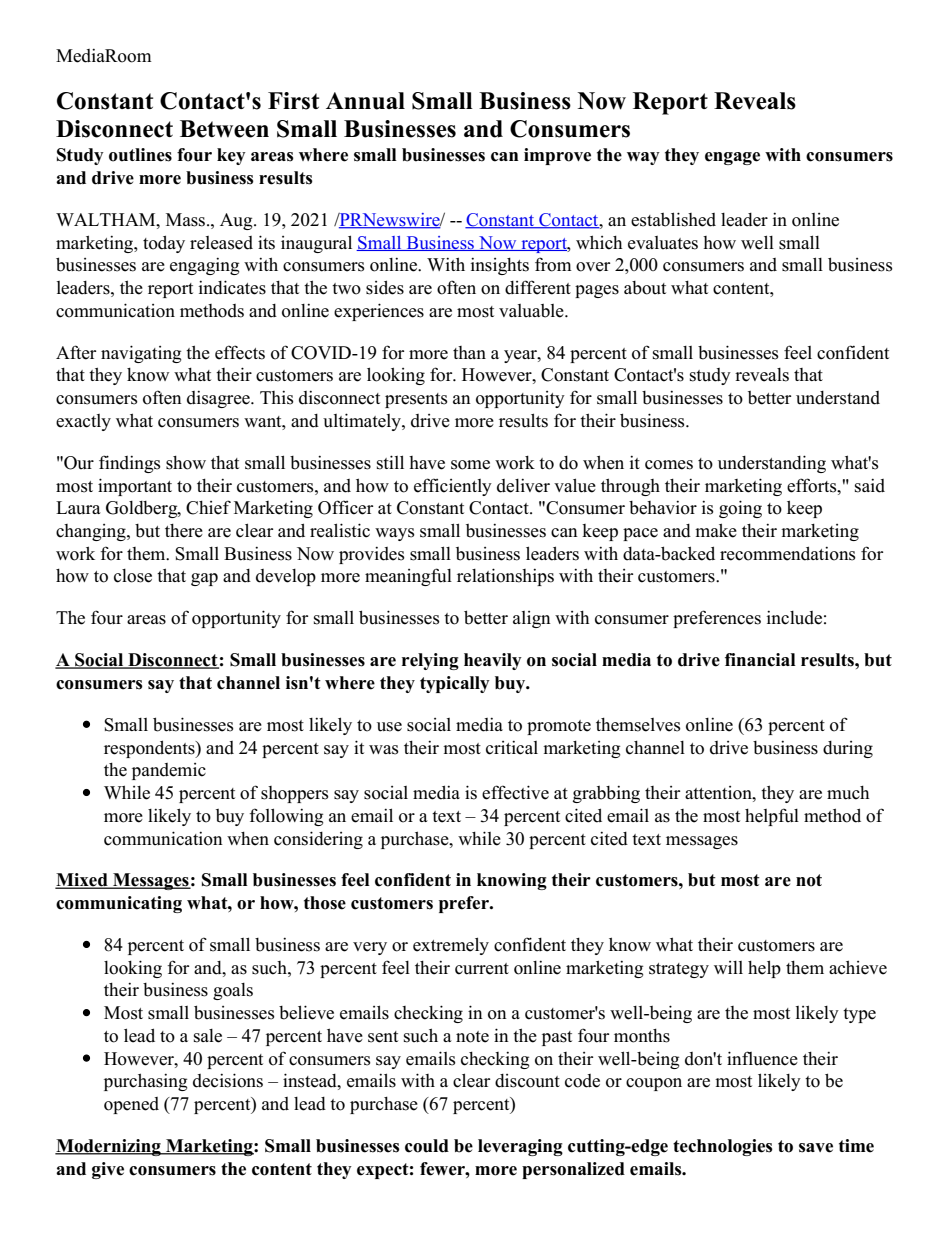 This image has height=1233, width=952. Describe the element at coordinates (728, 967) in the image. I see `will` at that location.
